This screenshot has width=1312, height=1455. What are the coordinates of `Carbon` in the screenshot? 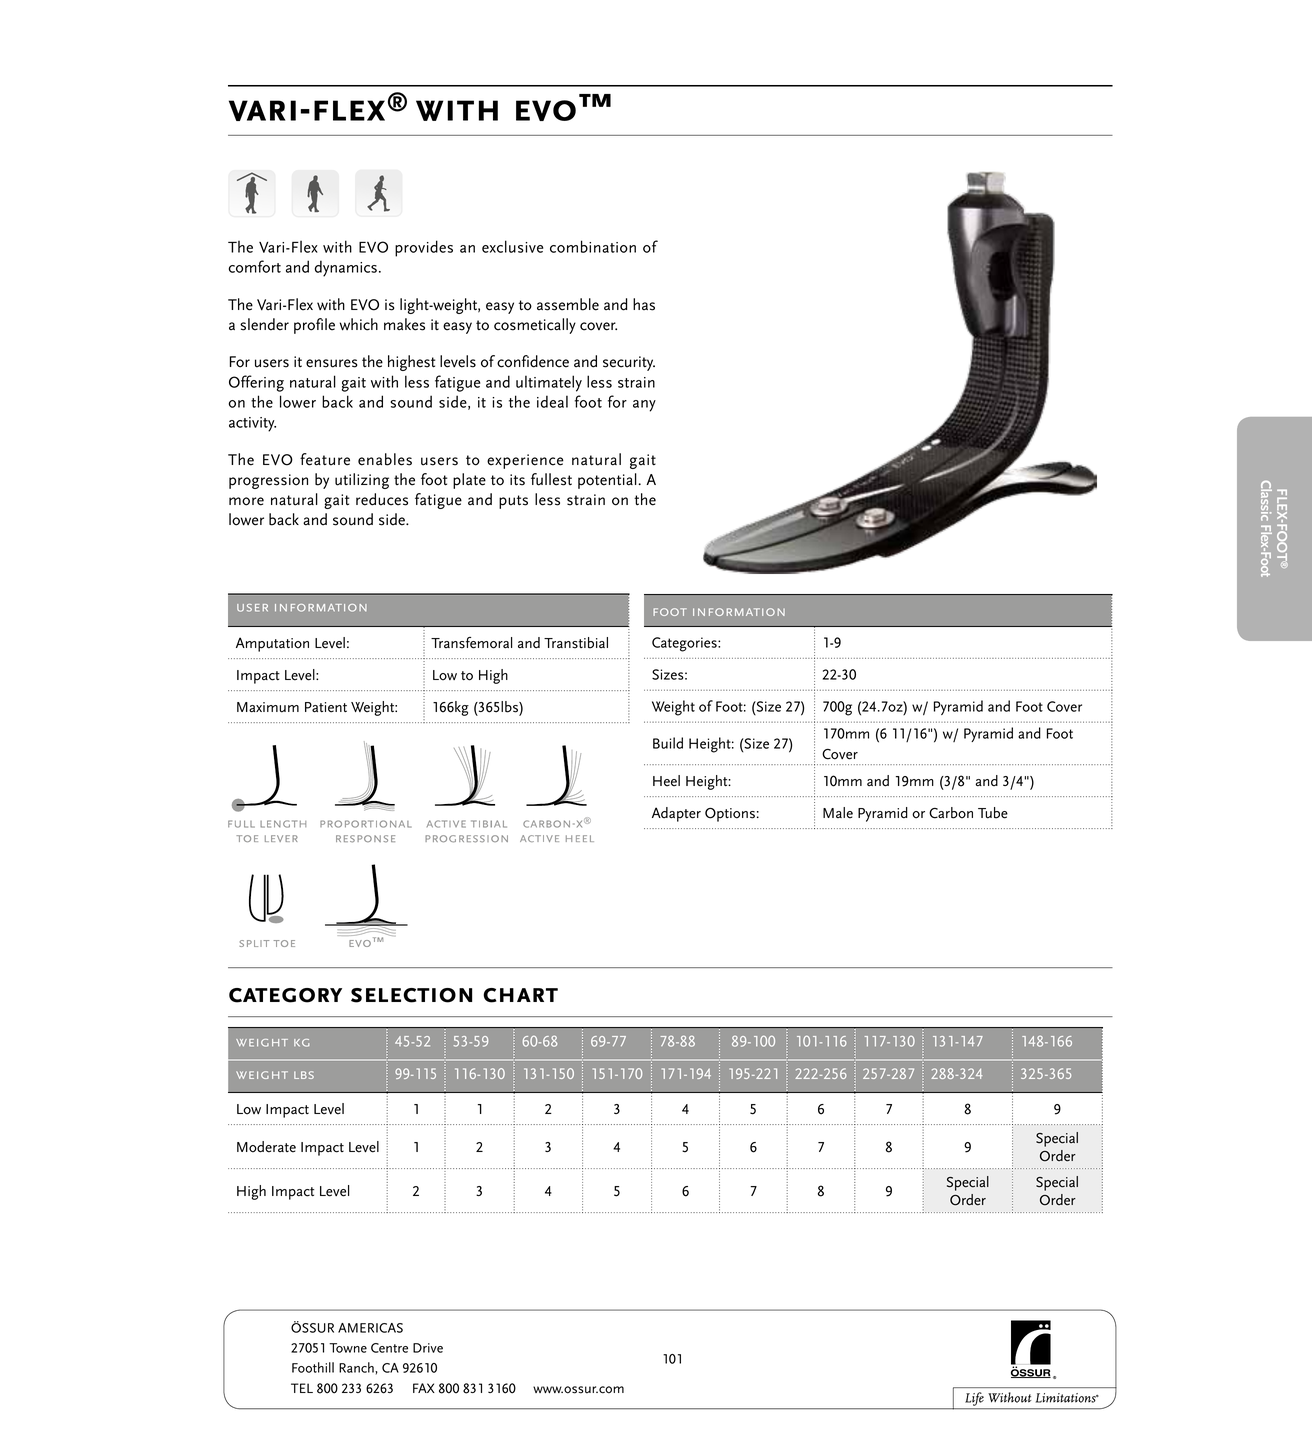 It's located at (951, 813).
